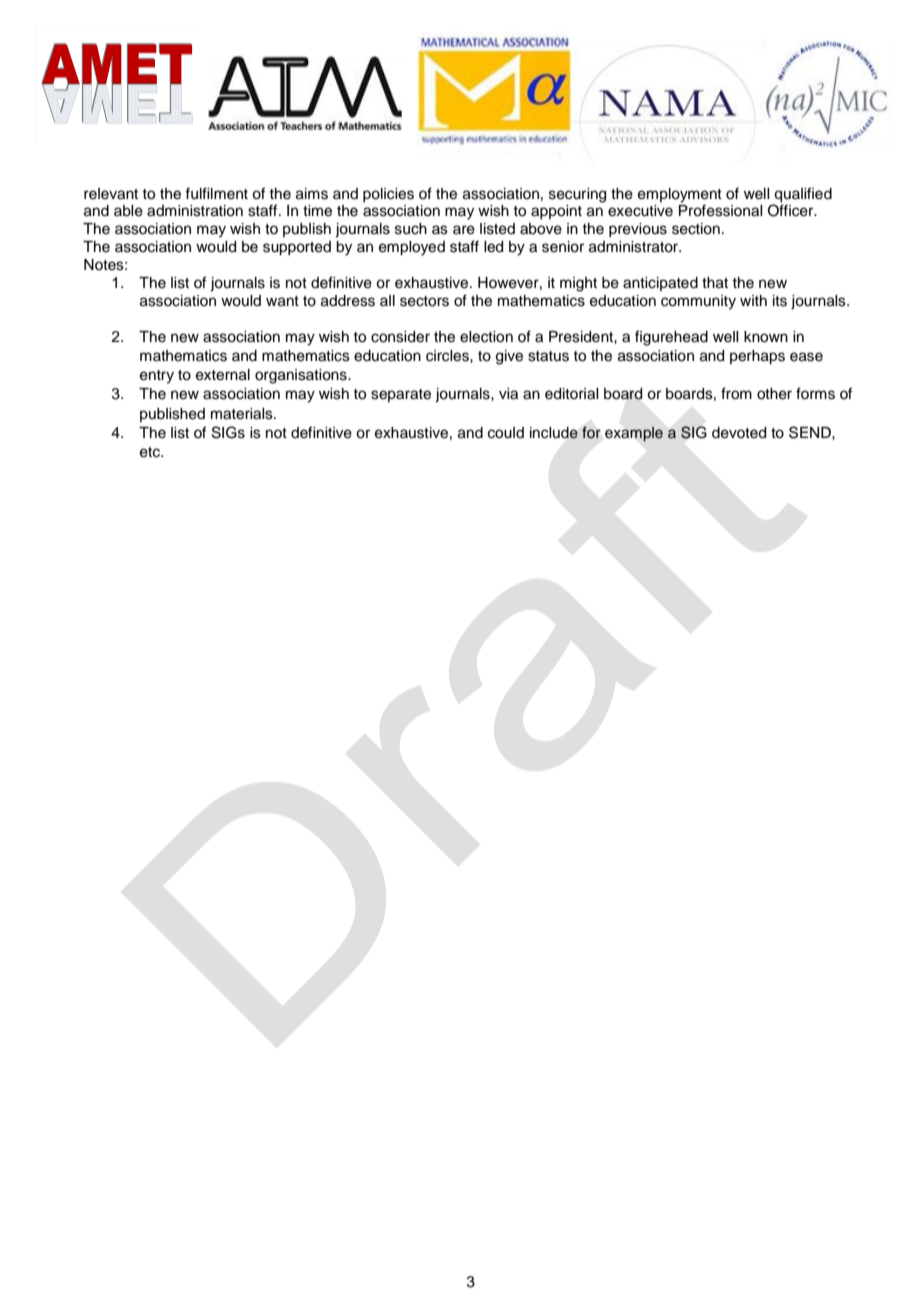 The height and width of the screenshot is (1308, 924). I want to click on want, so click(282, 301).
